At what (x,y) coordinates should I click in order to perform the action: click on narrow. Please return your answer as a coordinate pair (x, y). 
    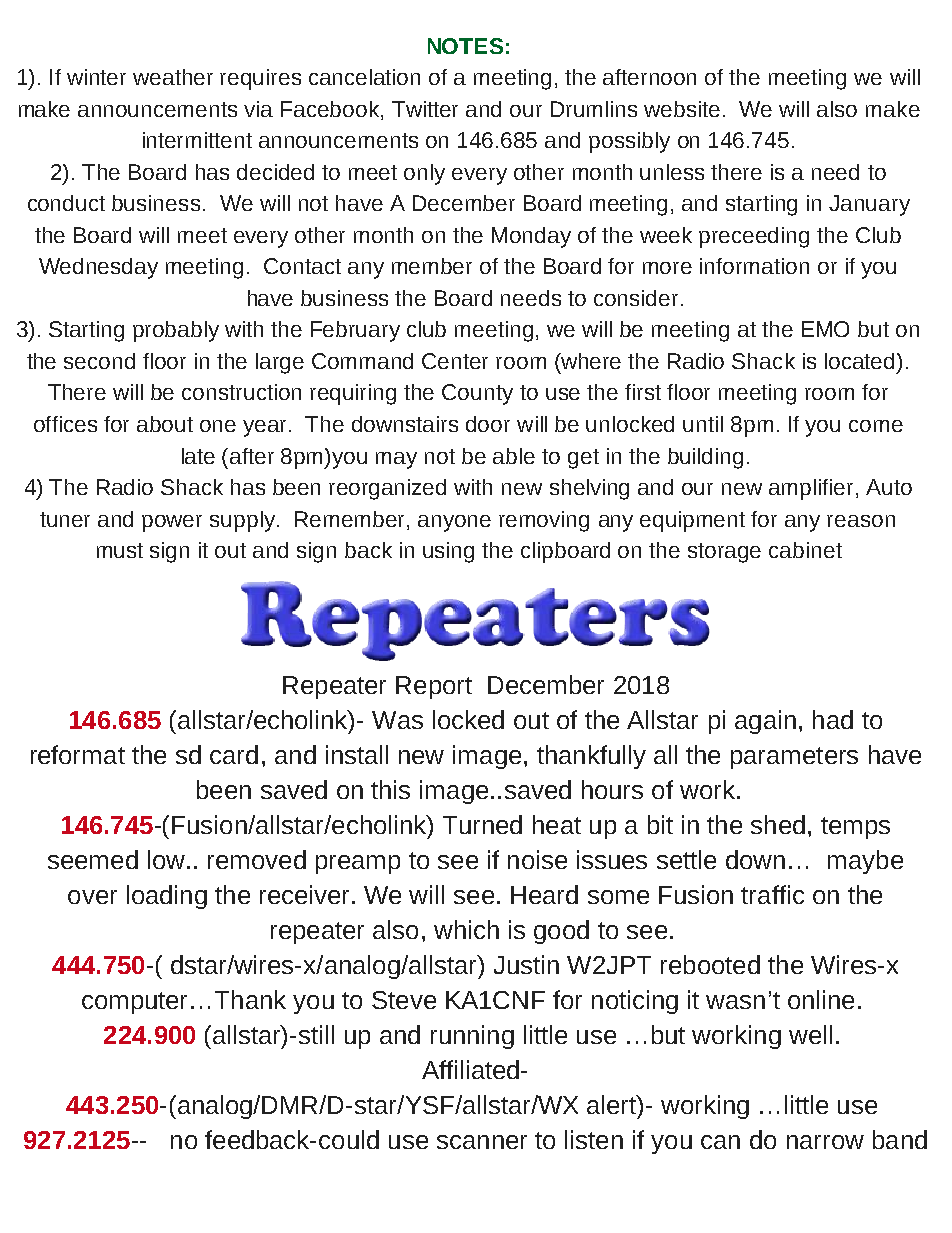
    Looking at the image, I should click on (825, 1142).
